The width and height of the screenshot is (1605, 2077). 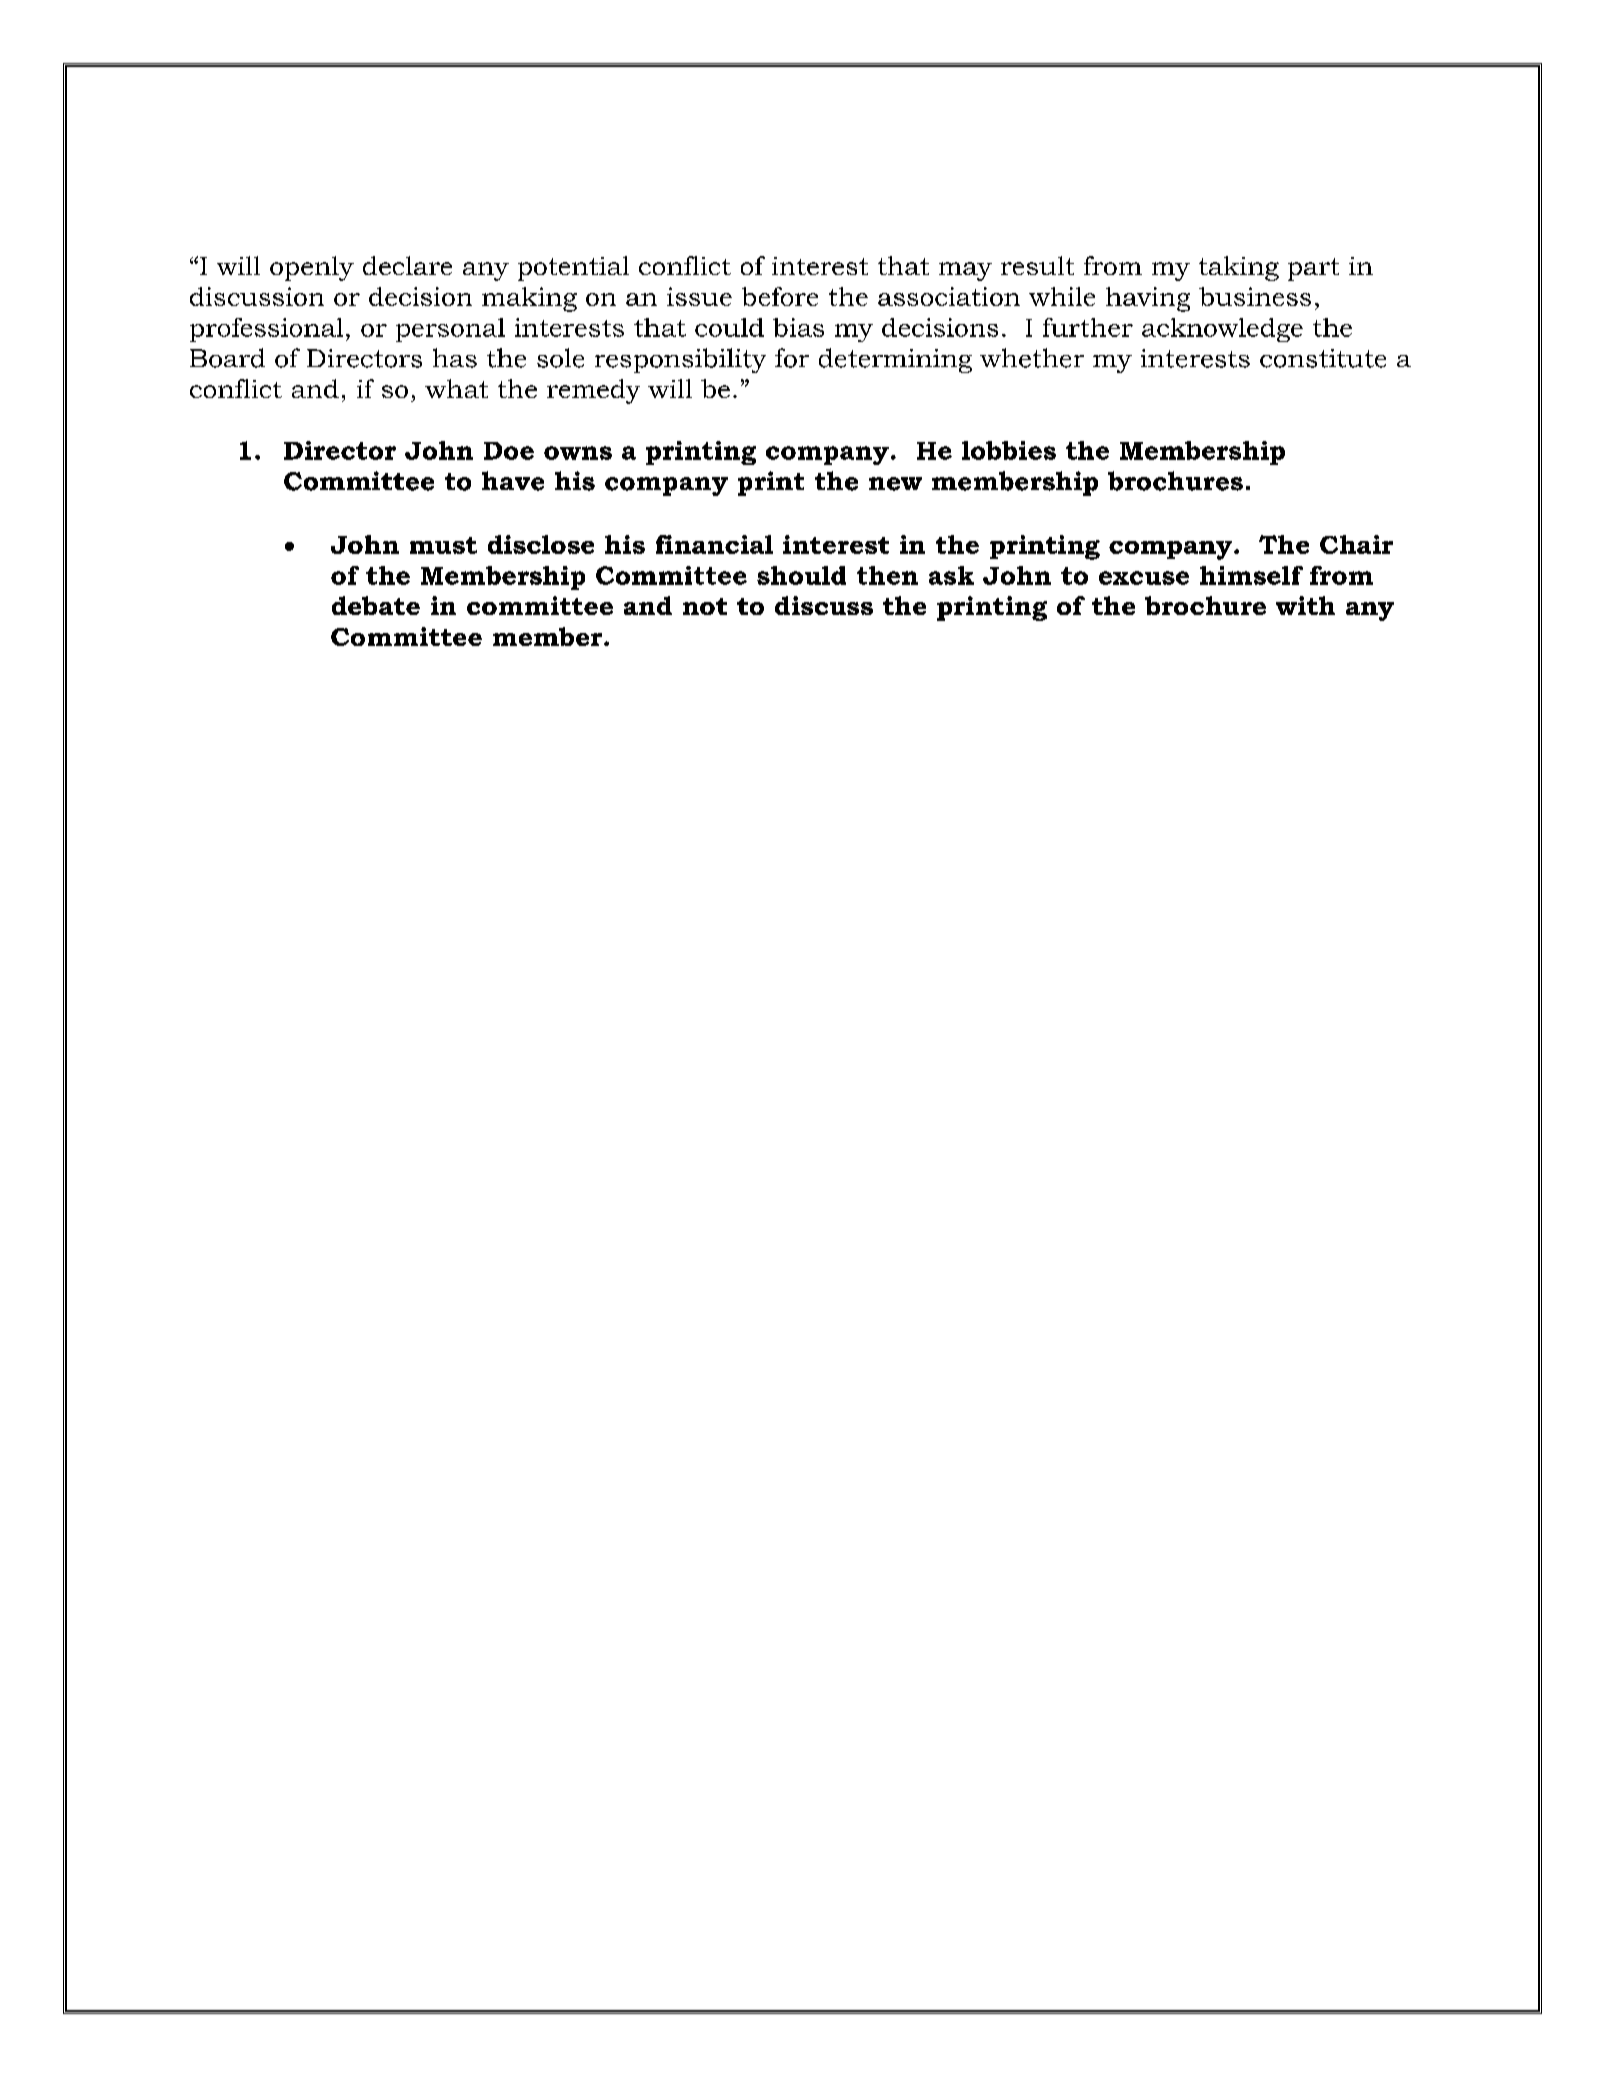 I want to click on new, so click(x=895, y=484).
